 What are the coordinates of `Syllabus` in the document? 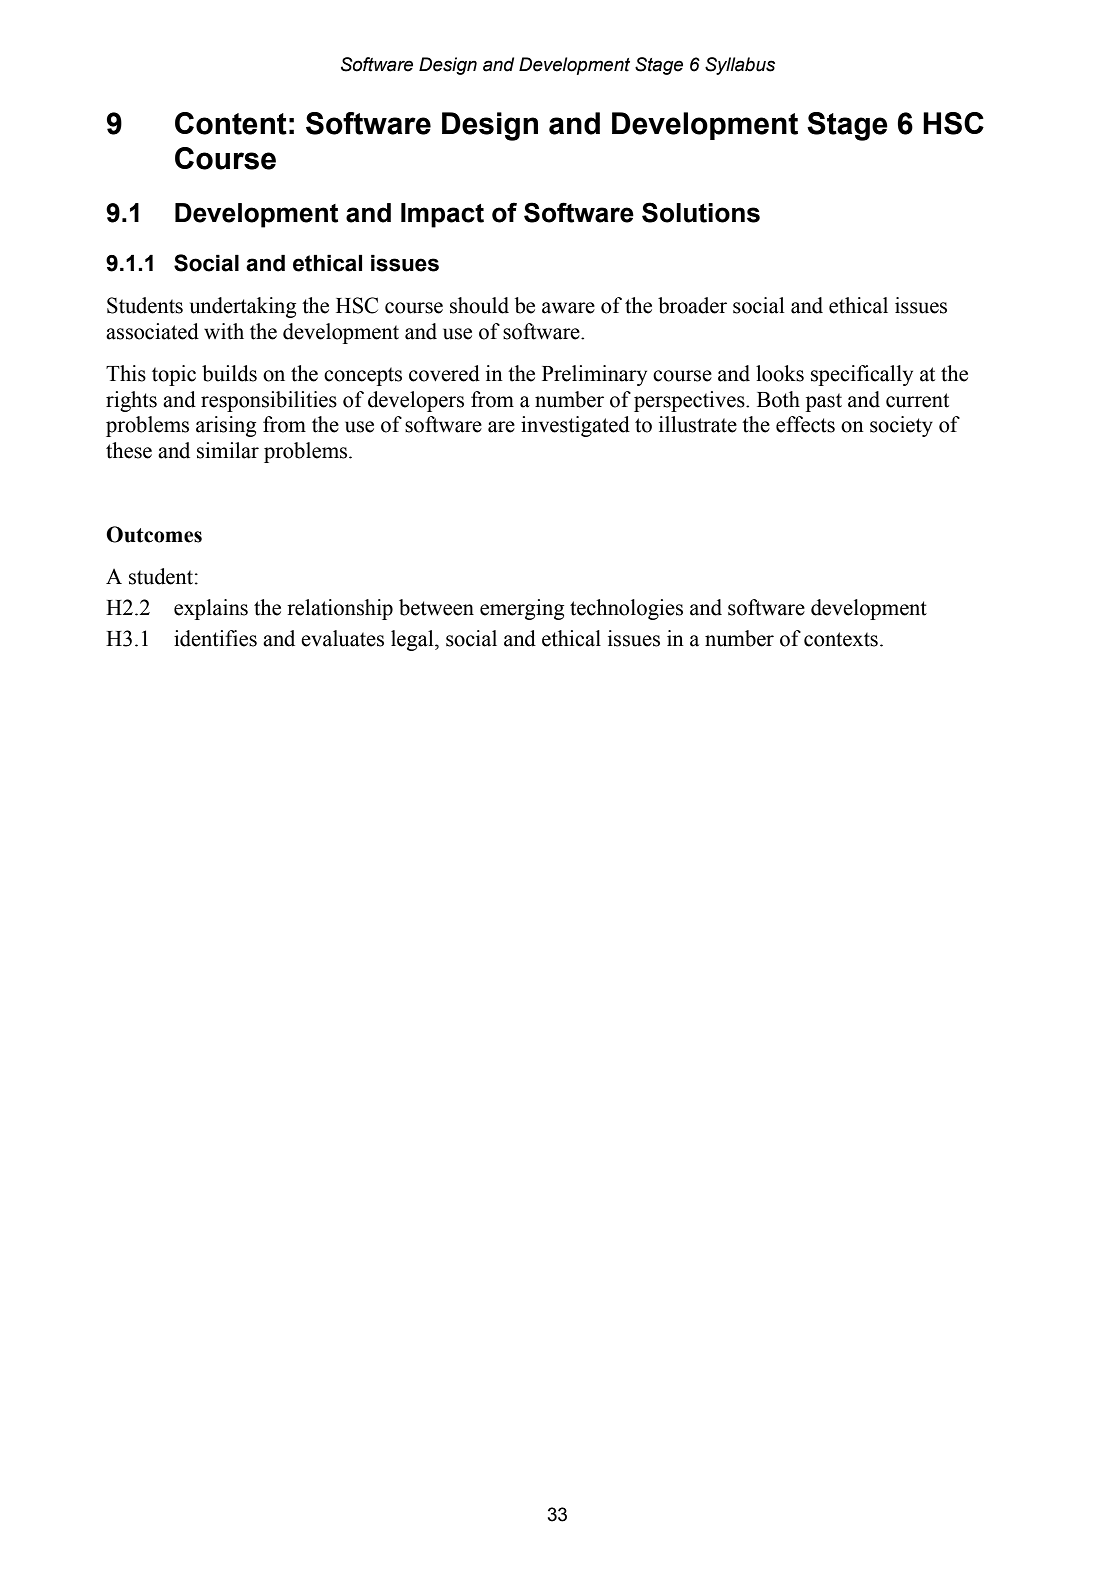 It's located at (740, 66).
